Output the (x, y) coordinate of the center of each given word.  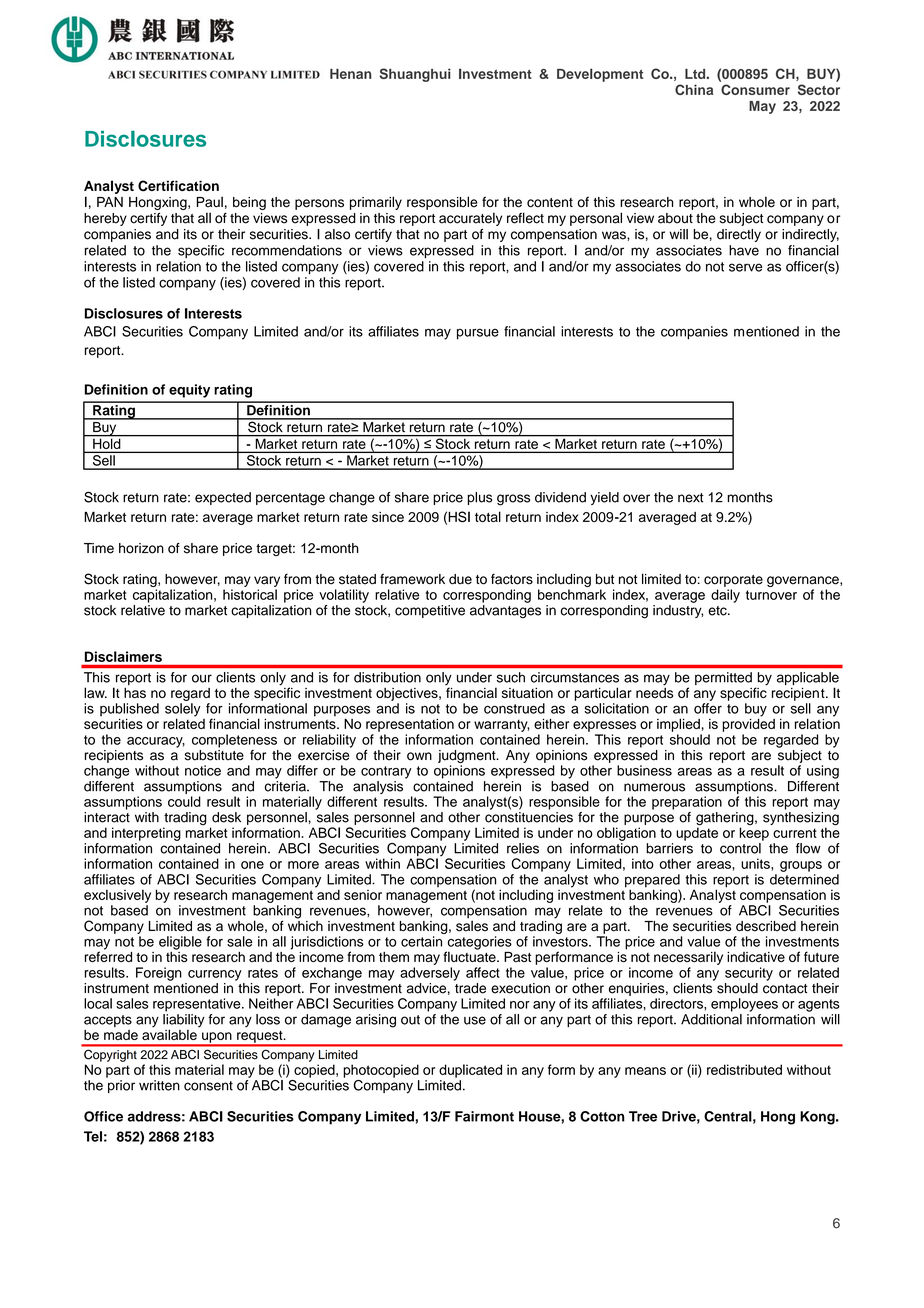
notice (203, 770)
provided (748, 724)
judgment (468, 758)
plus (479, 498)
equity (189, 391)
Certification (178, 186)
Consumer (755, 89)
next (691, 498)
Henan (350, 74)
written (159, 1085)
